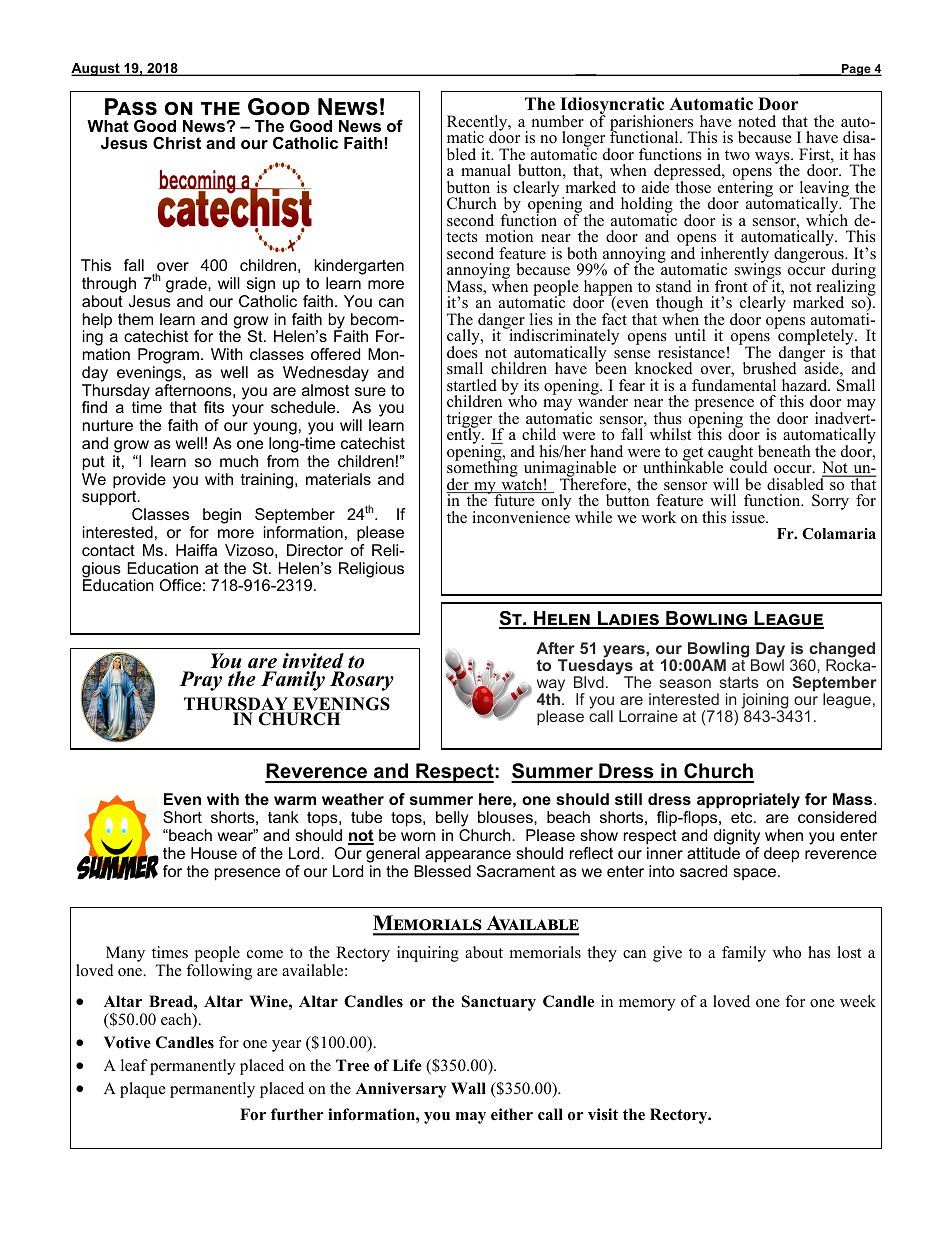 Image resolution: width=952 pixels, height=1233 pixels. What do you see at coordinates (757, 121) in the screenshot?
I see `noted` at bounding box center [757, 121].
